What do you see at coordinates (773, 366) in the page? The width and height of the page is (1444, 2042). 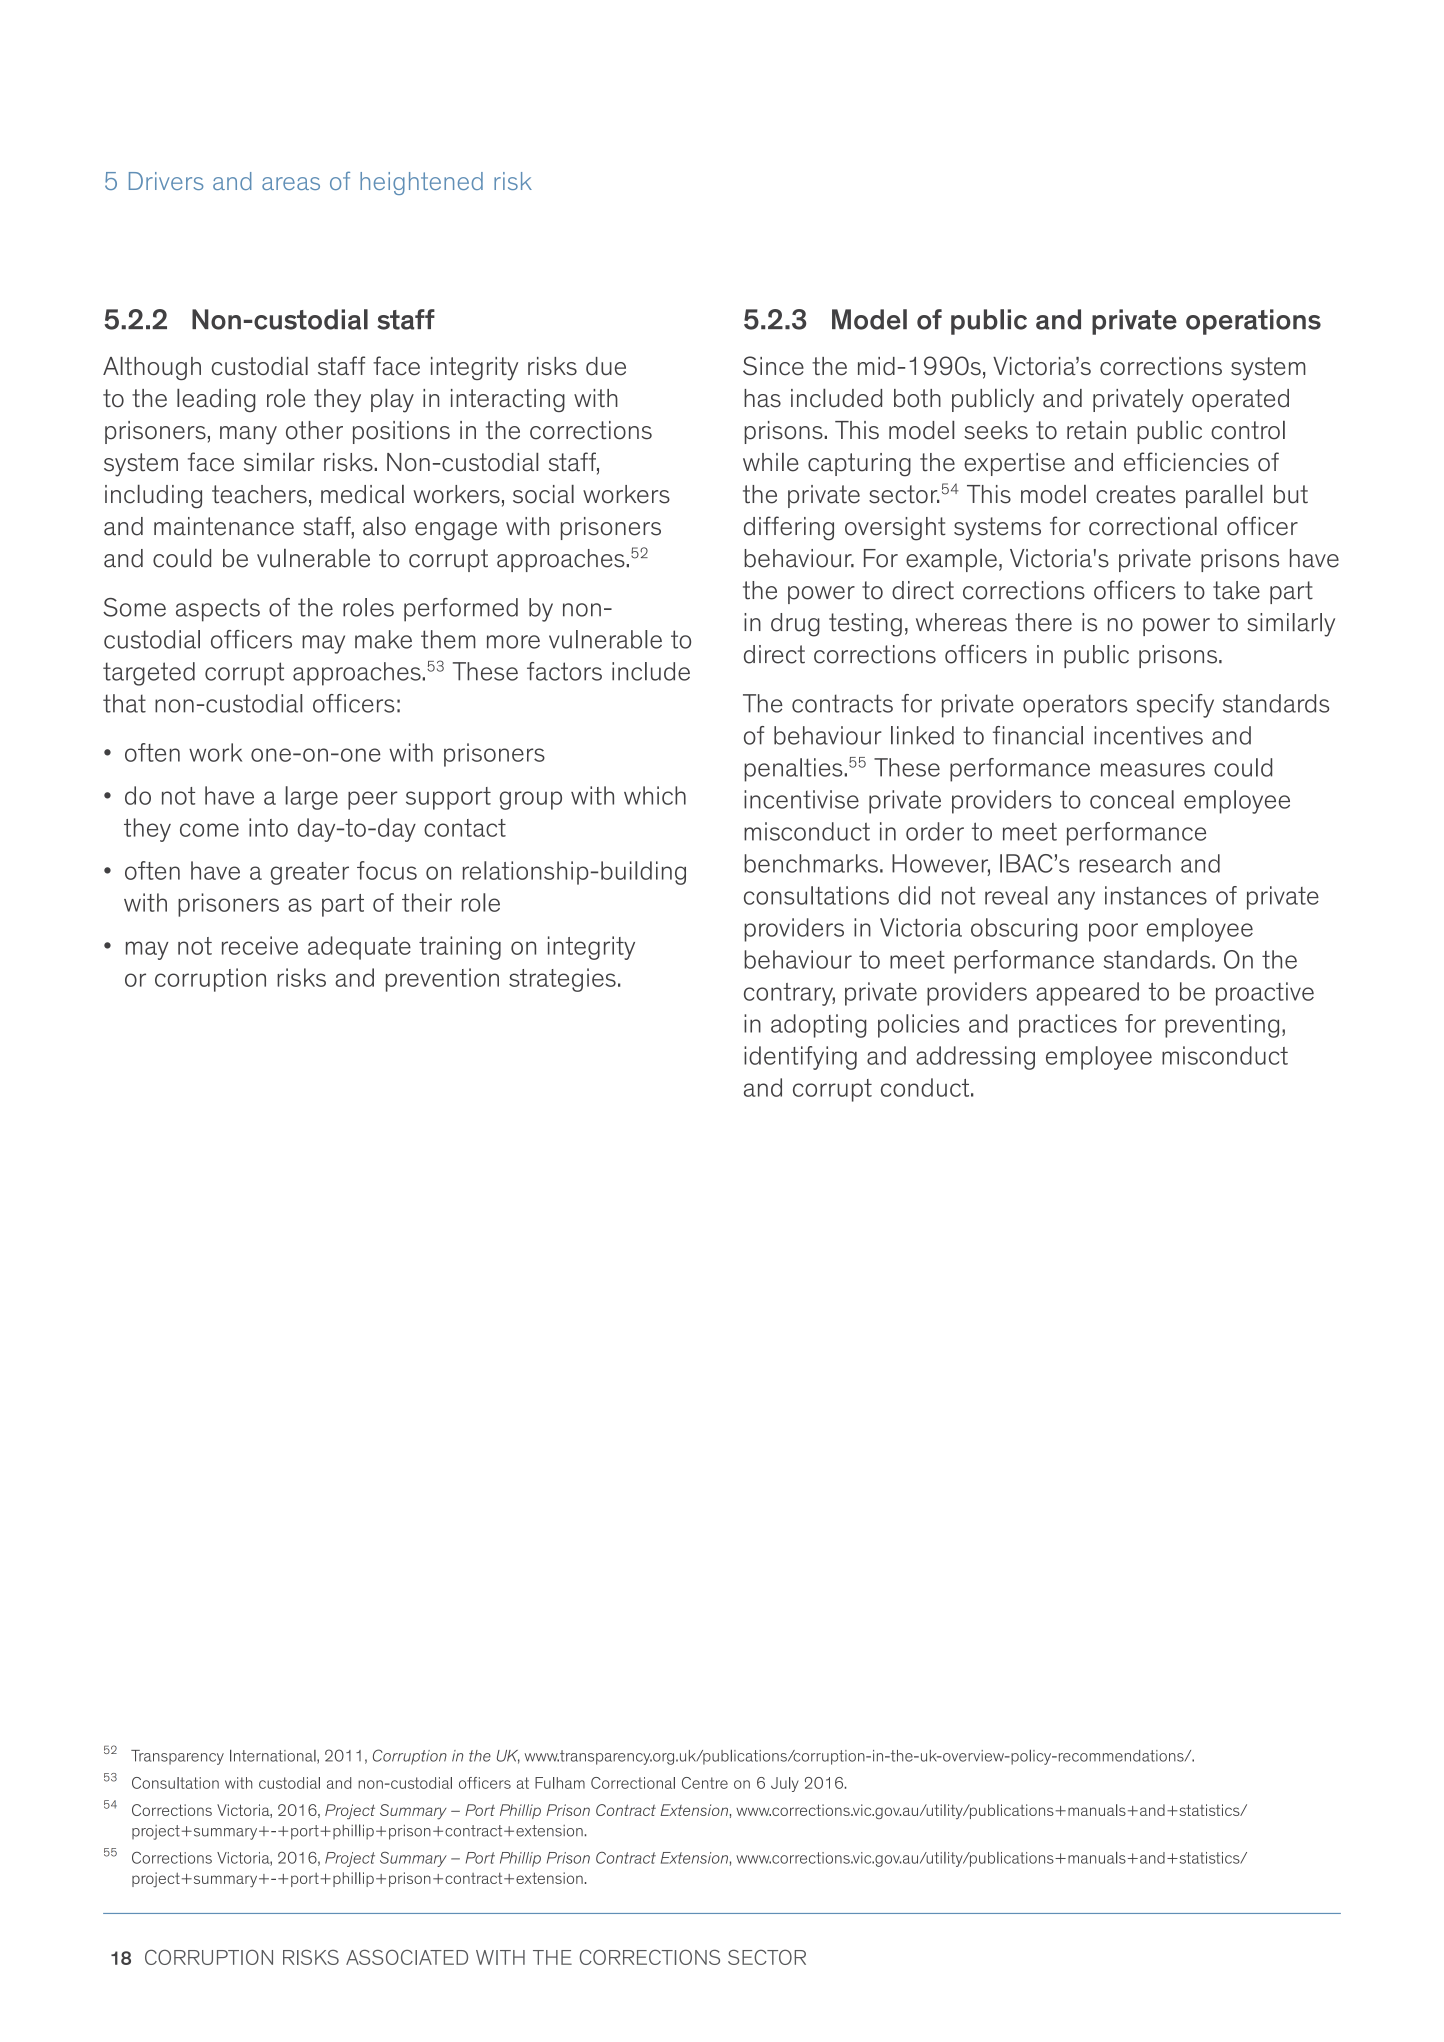 I see `Since` at bounding box center [773, 366].
